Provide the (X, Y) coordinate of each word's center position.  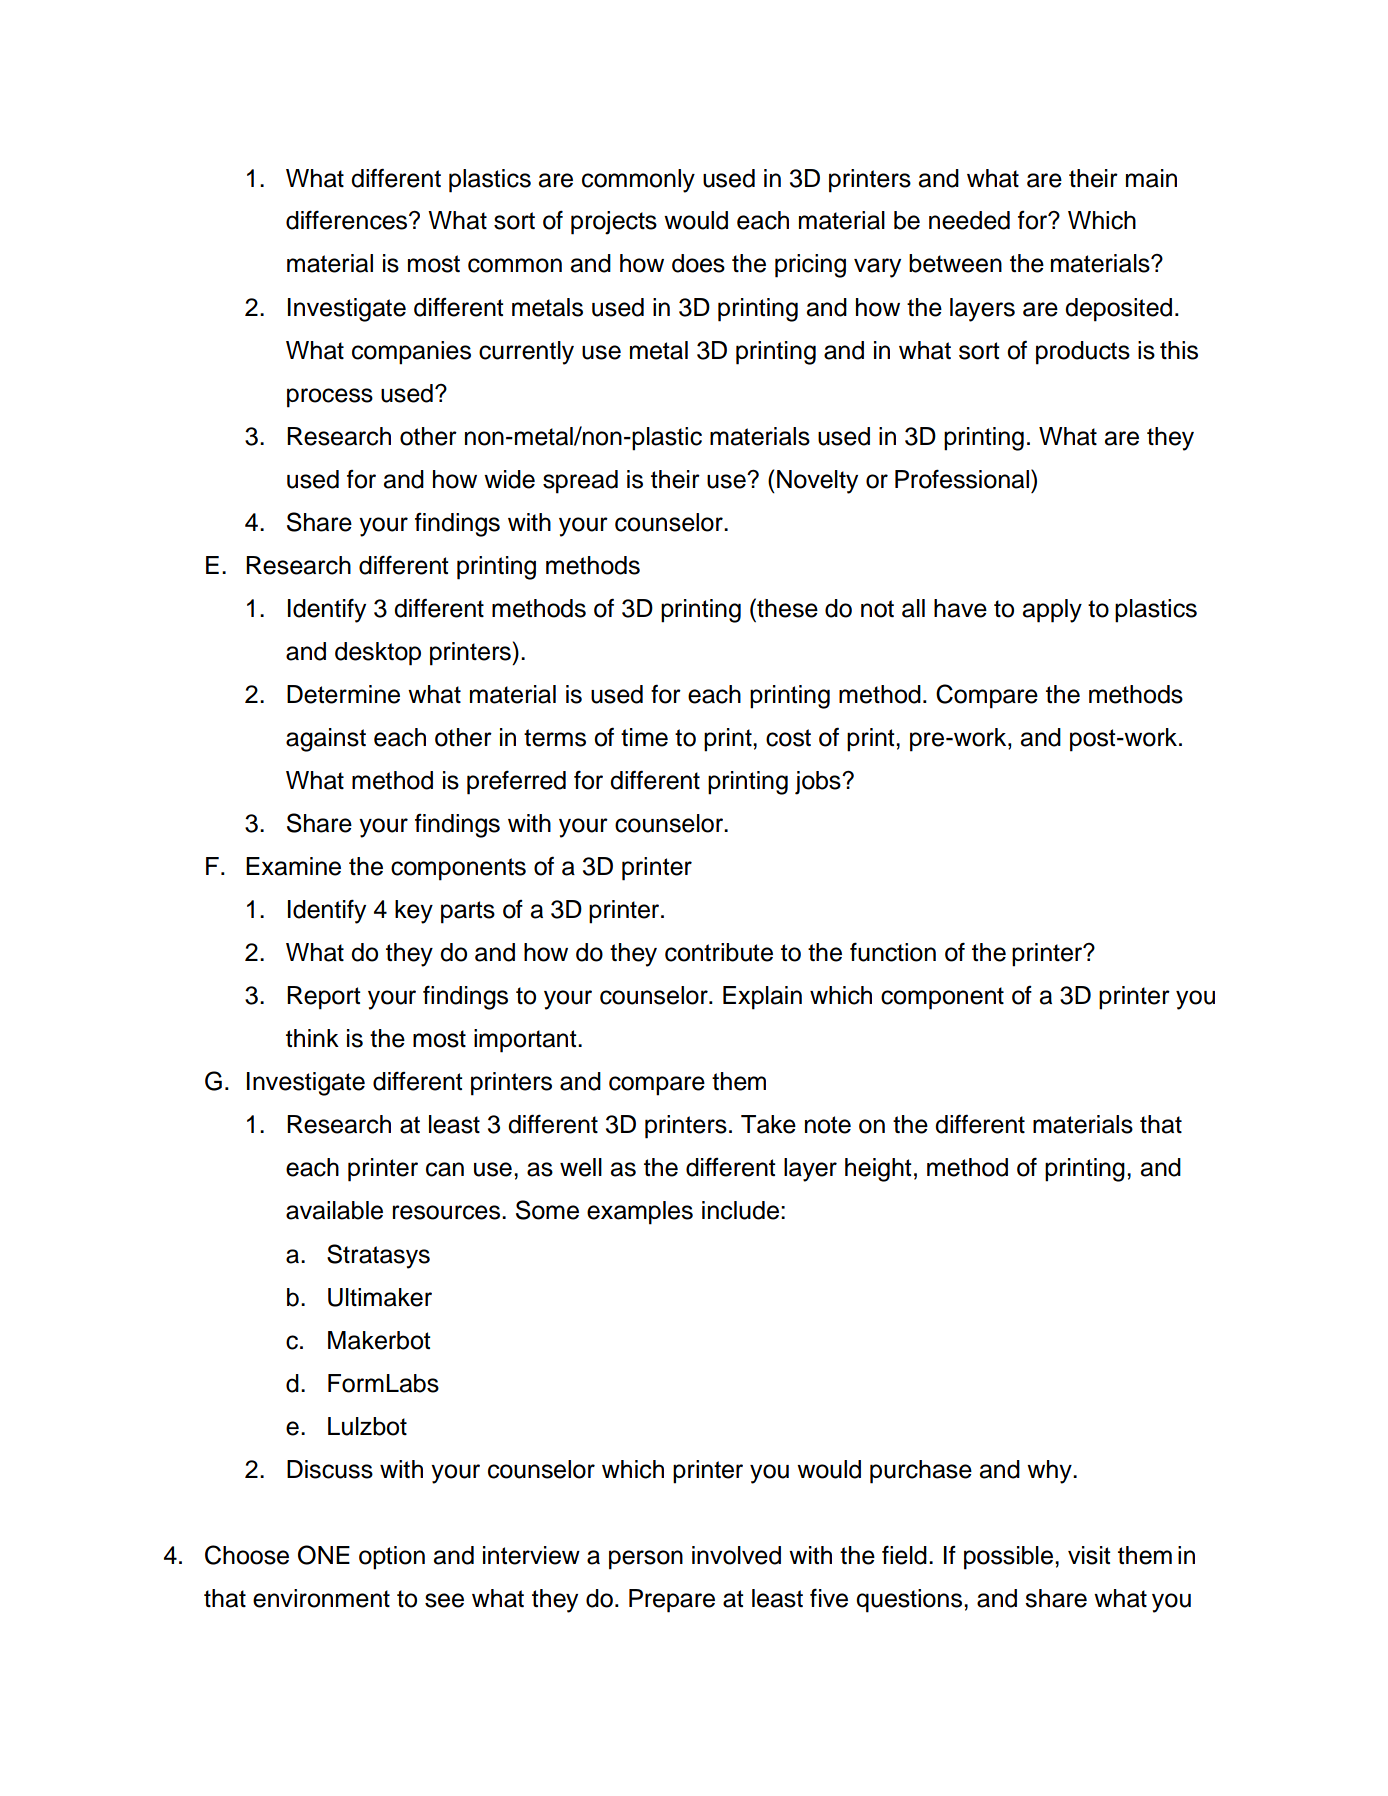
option (392, 1558)
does (698, 263)
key (414, 912)
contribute (719, 952)
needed (969, 220)
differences (348, 220)
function (893, 952)
